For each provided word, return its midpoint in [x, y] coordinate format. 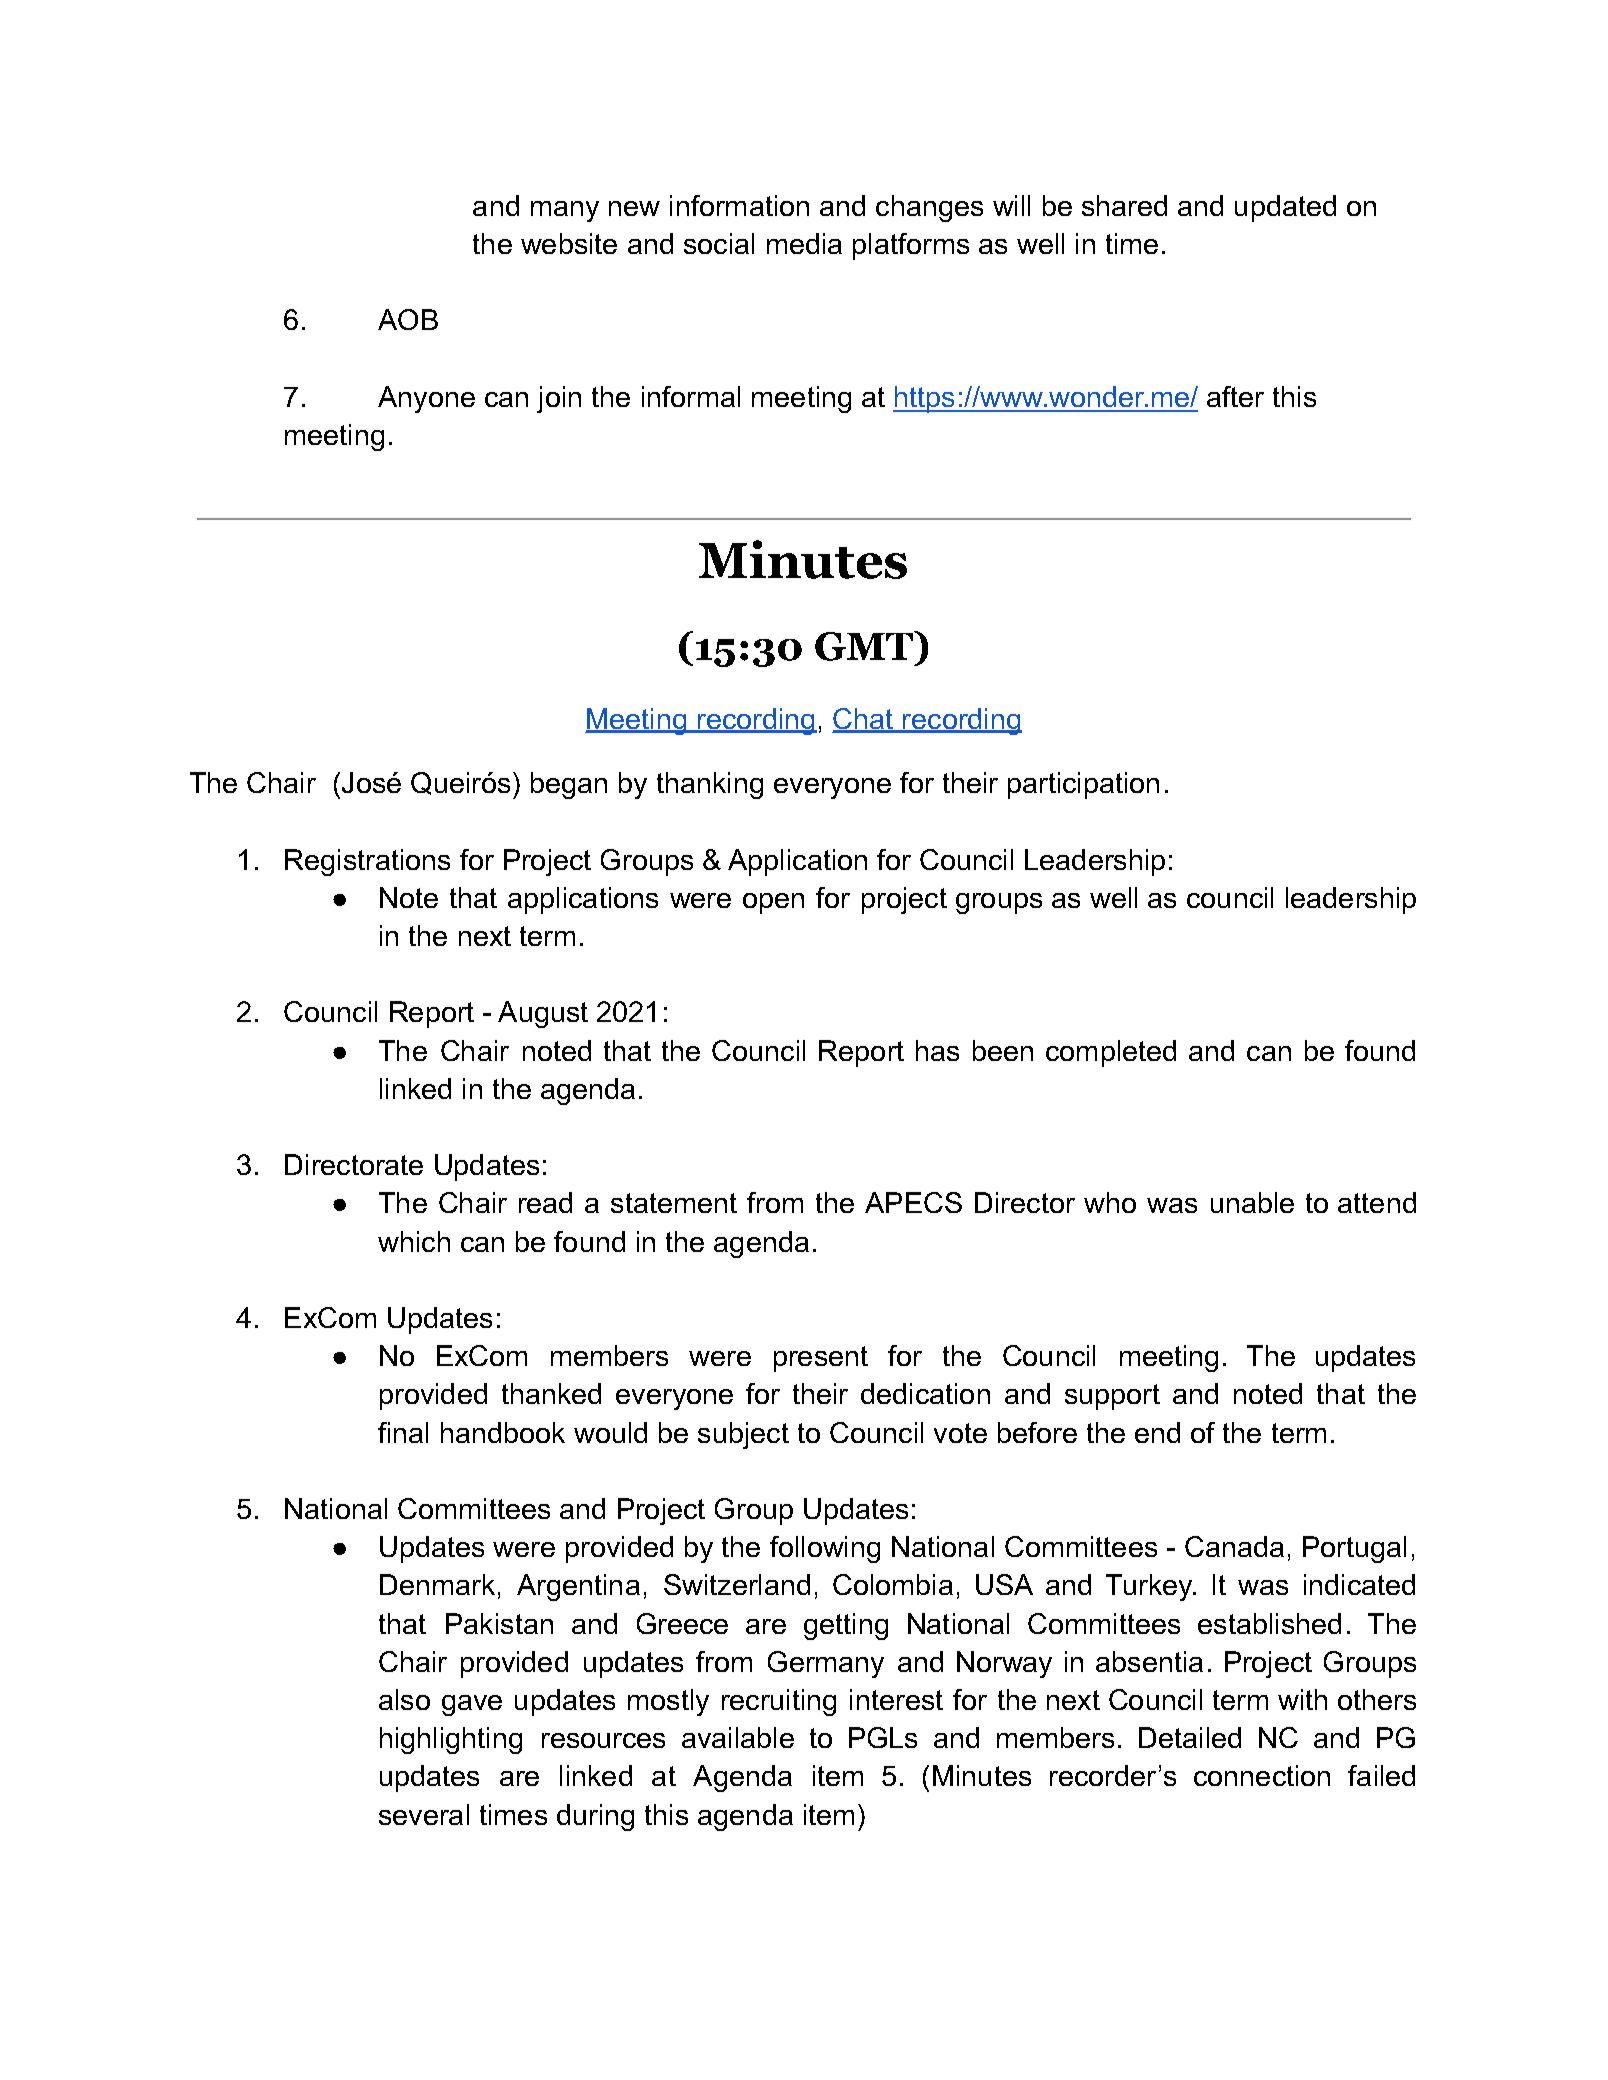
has [937, 1050]
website [569, 243]
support [1112, 1397]
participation [1083, 785]
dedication [925, 1393]
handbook [503, 1432]
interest [896, 1699]
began [569, 785]
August [543, 1014]
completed [1111, 1053]
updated [1285, 208]
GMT [865, 646]
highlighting [451, 1740]
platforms [911, 246]
